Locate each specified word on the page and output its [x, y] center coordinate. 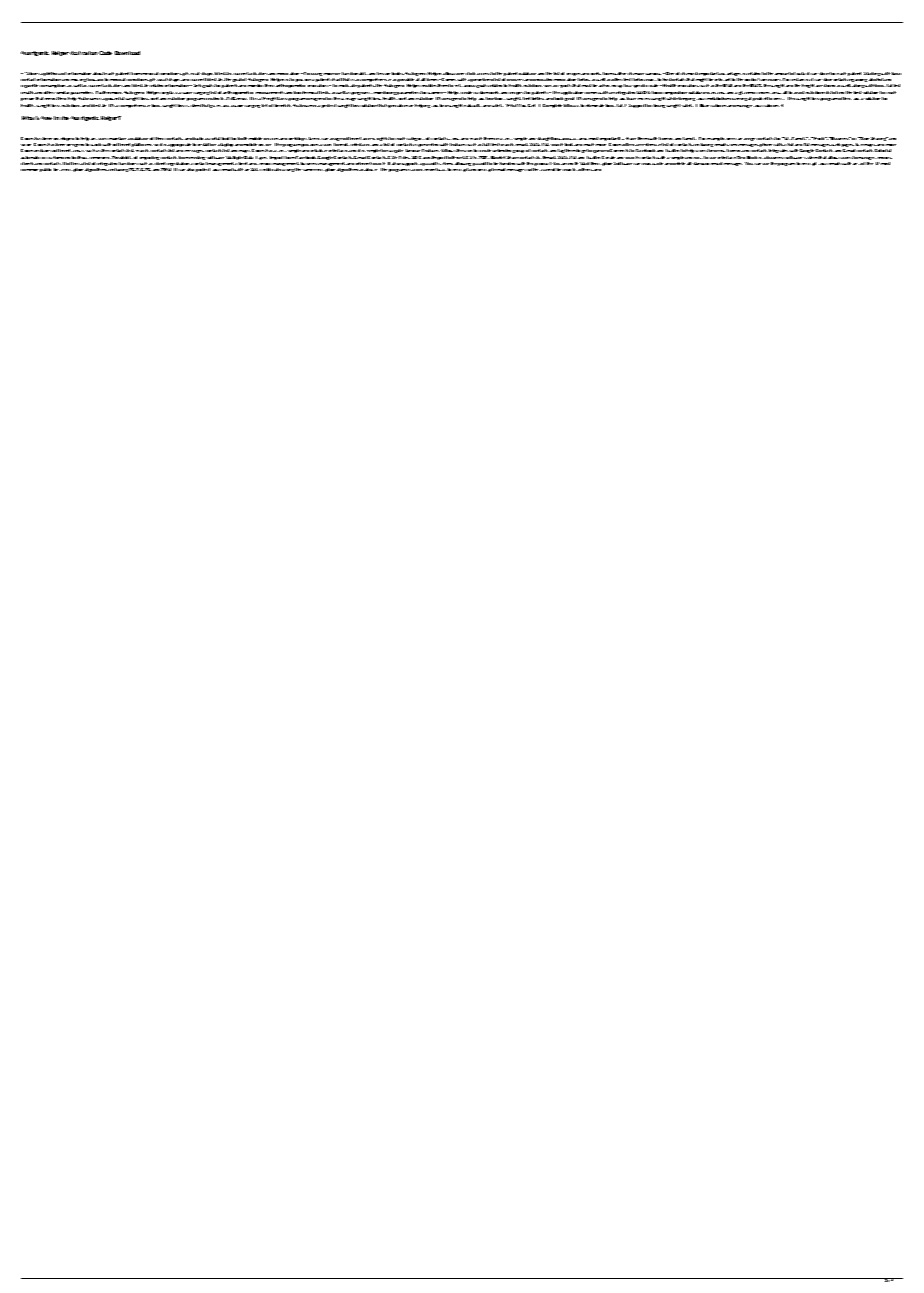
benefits [283, 105]
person [27, 99]
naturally [472, 105]
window [655, 74]
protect [203, 170]
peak [757, 99]
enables [429, 85]
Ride [863, 138]
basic [896, 73]
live [859, 144]
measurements [270, 92]
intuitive [319, 150]
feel [526, 98]
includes [43, 150]
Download [127, 53]
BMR [756, 85]
